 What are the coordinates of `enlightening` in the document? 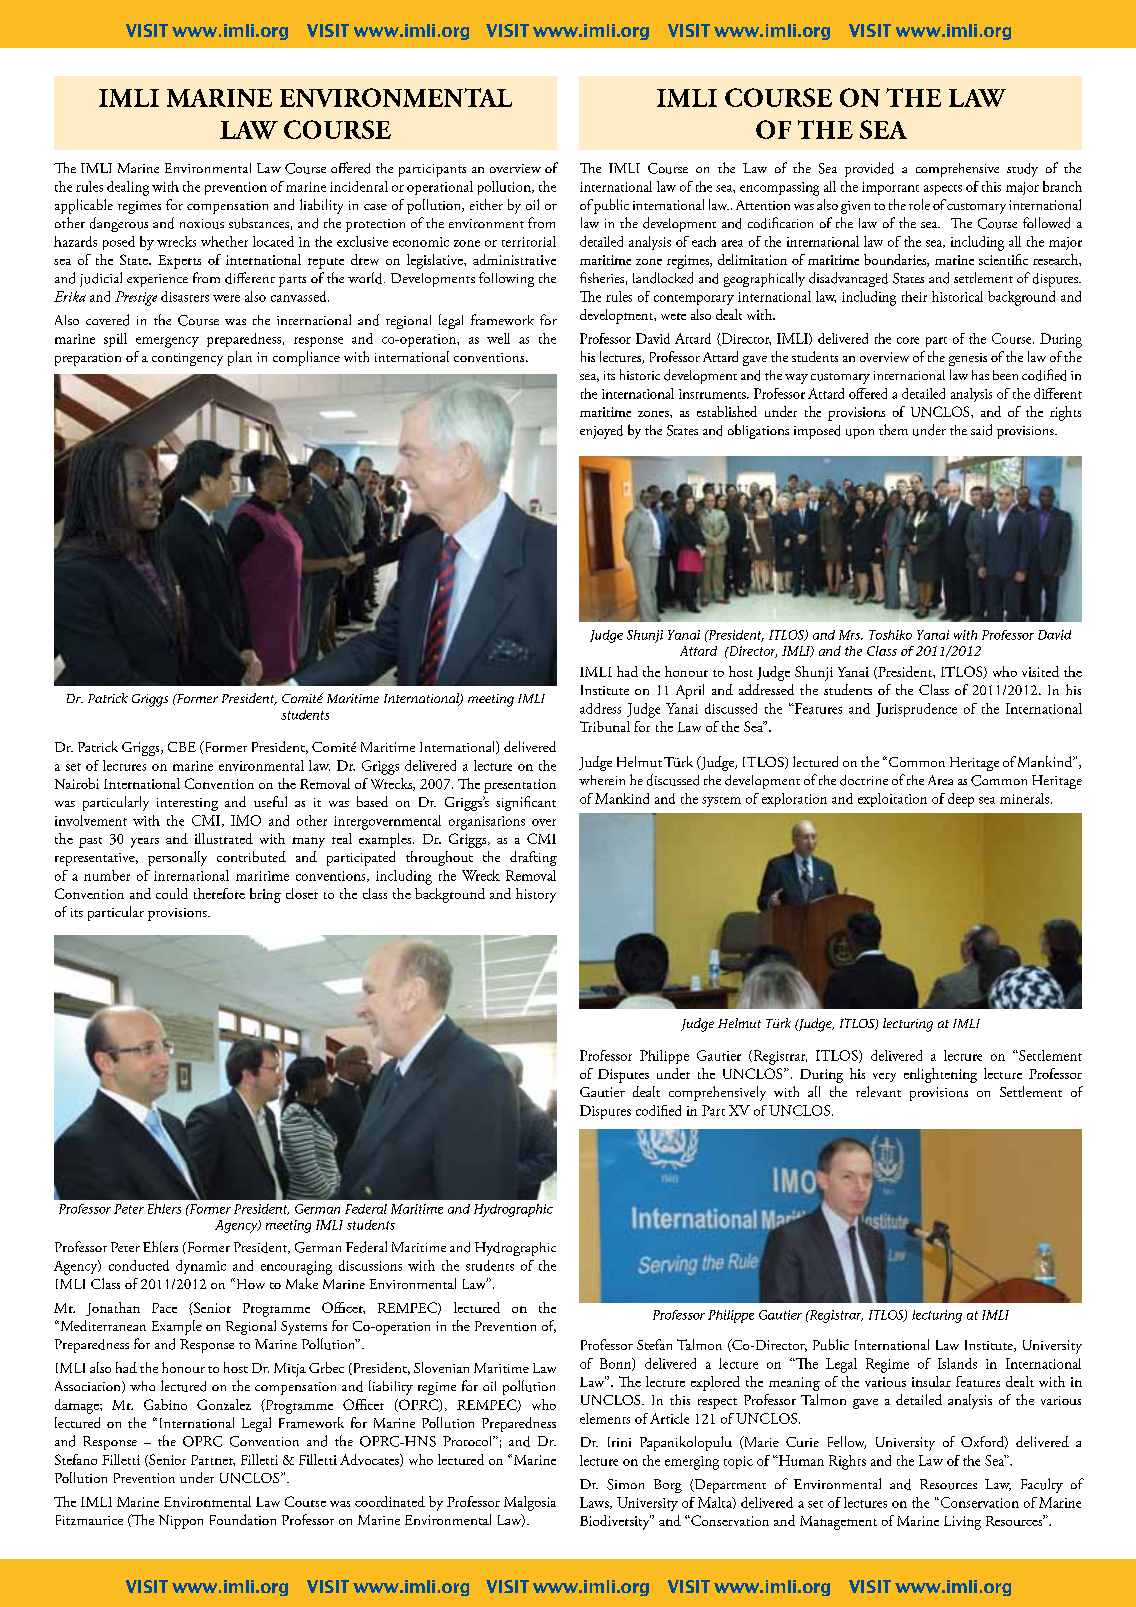 It's located at (940, 1075).
